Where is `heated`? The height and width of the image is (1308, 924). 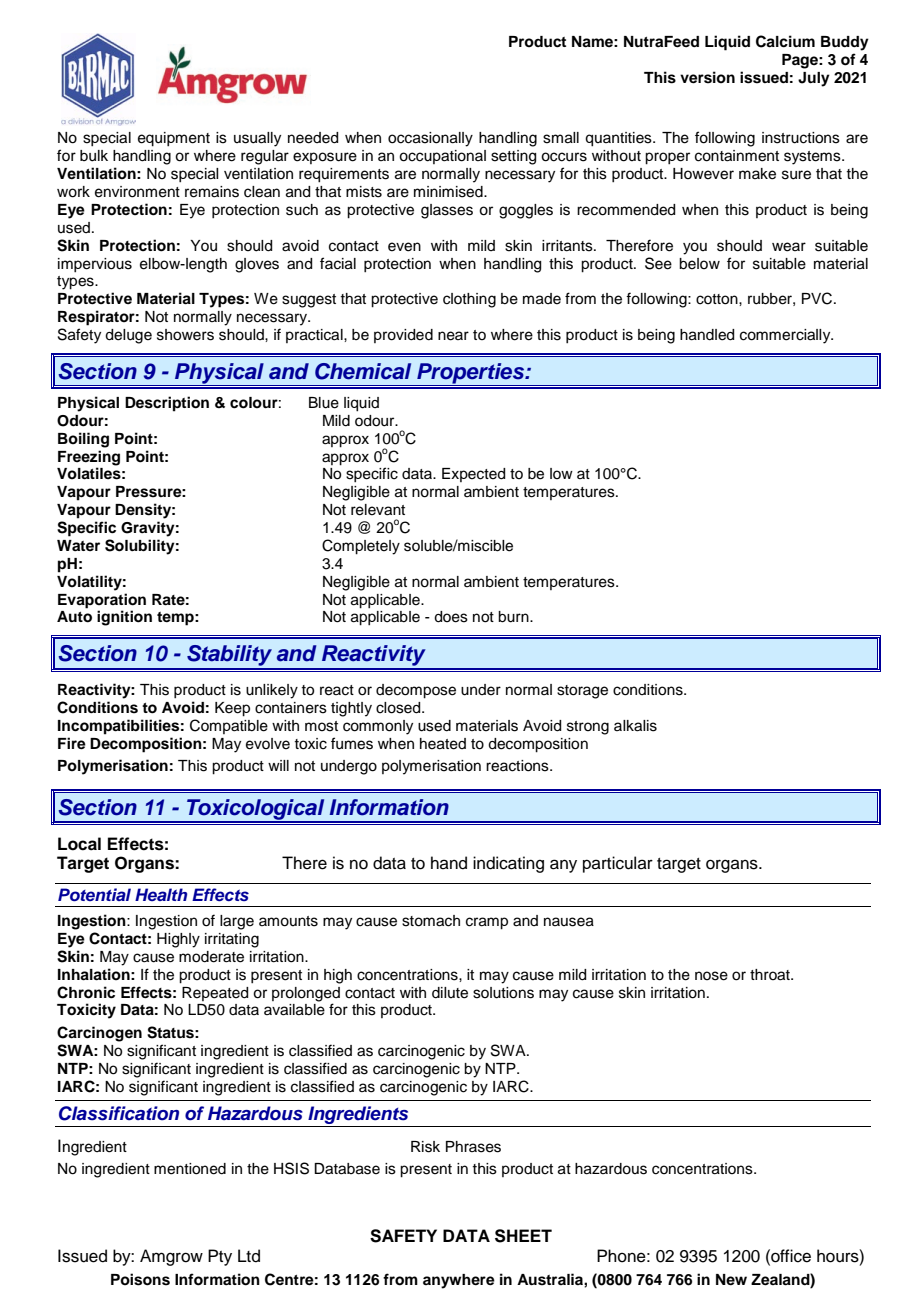 heated is located at coordinates (443, 744).
